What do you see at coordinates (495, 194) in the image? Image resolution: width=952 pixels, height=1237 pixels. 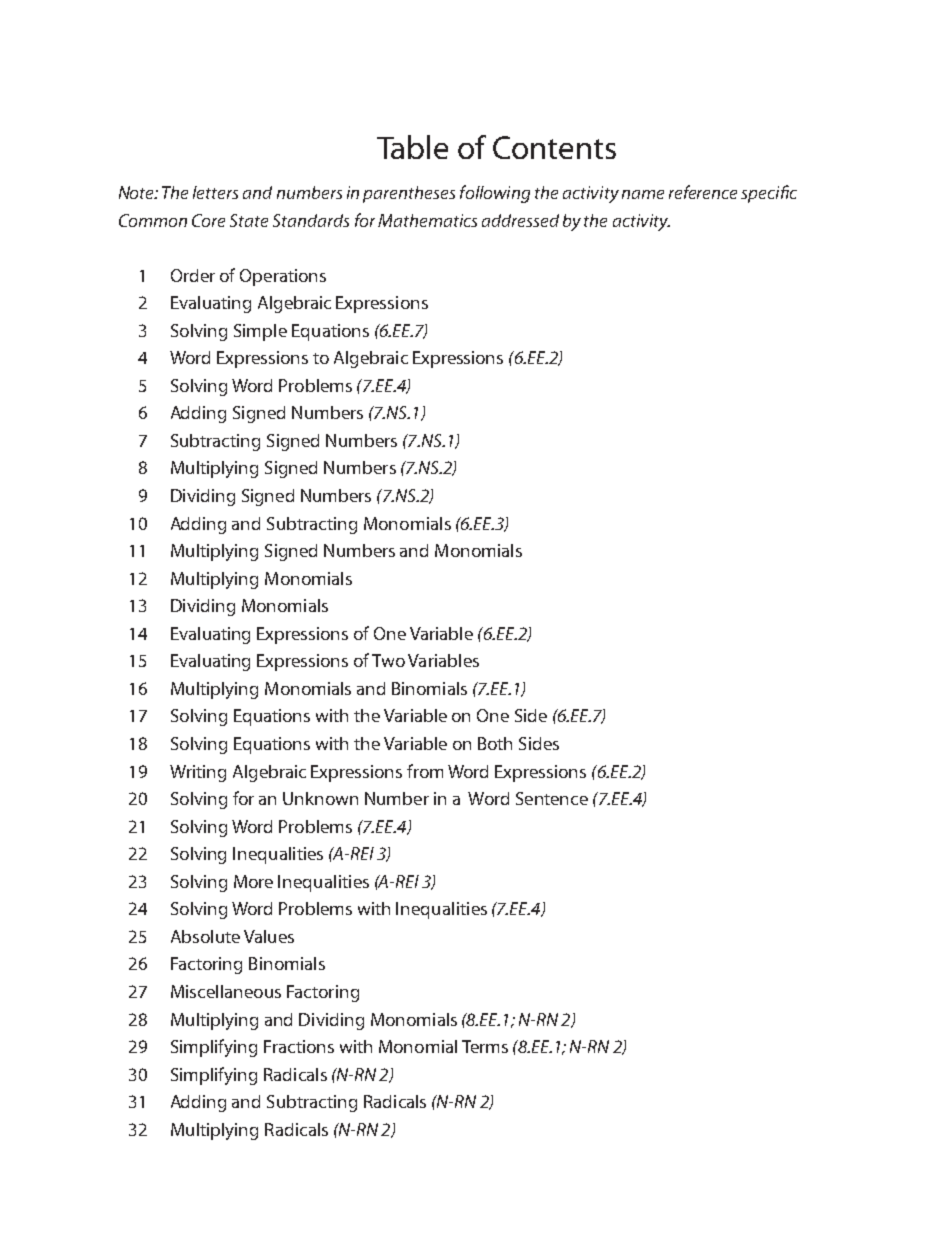 I see `following` at bounding box center [495, 194].
